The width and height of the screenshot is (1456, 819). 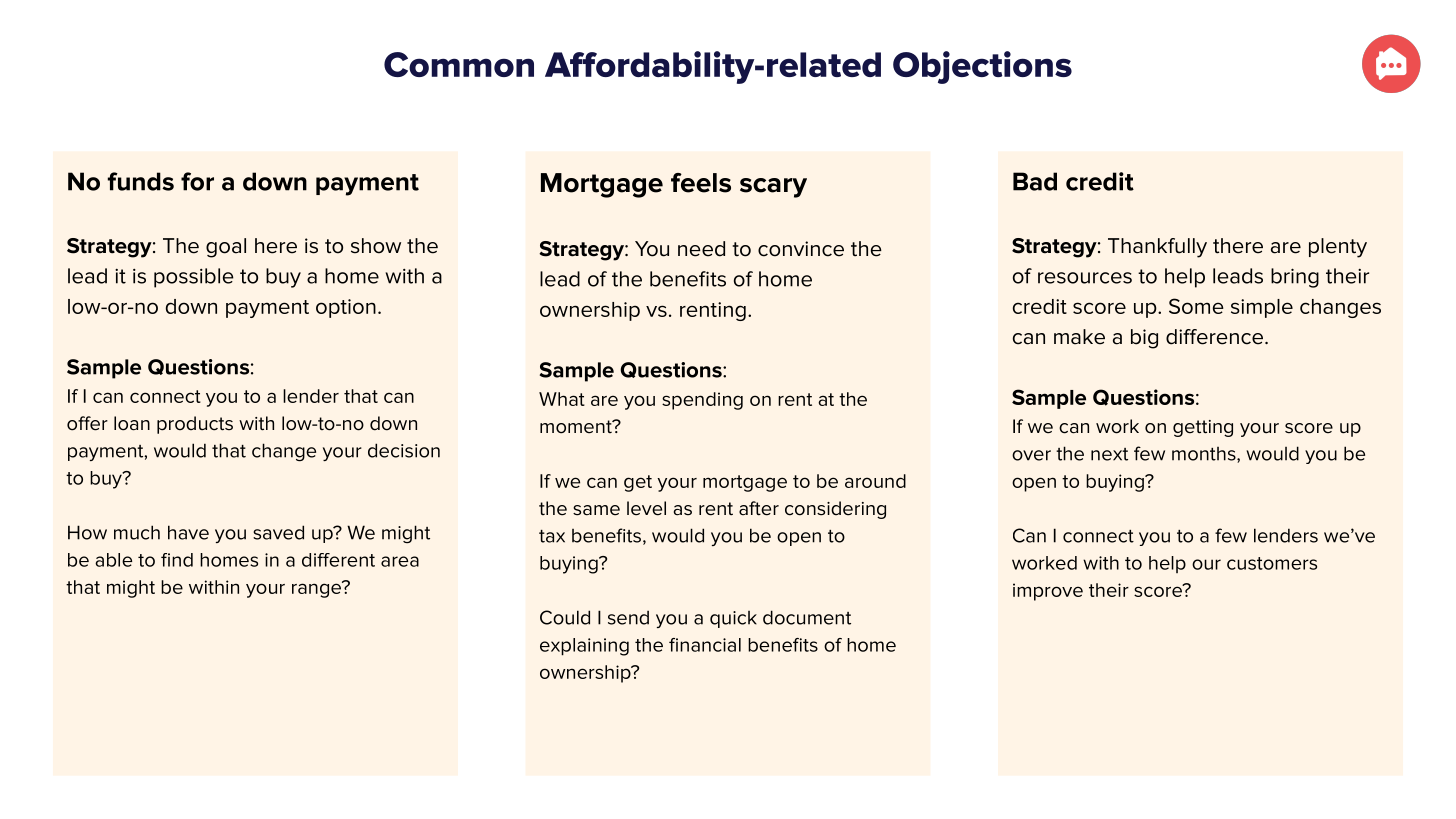 I want to click on Bad, so click(x=1035, y=181).
